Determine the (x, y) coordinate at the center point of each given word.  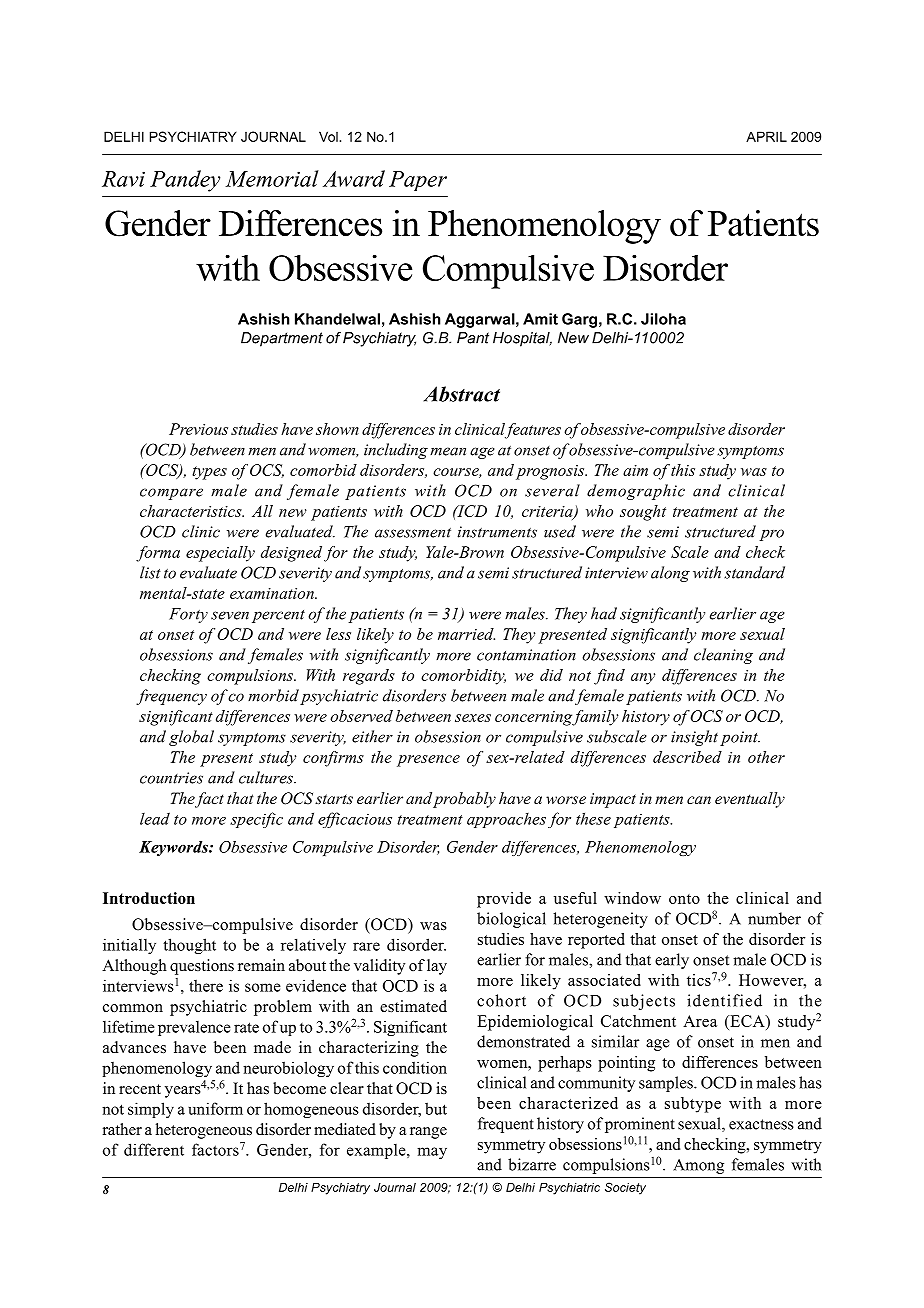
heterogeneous (204, 1131)
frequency (171, 697)
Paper (418, 181)
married (466, 634)
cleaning (723, 656)
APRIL (766, 136)
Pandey (185, 181)
